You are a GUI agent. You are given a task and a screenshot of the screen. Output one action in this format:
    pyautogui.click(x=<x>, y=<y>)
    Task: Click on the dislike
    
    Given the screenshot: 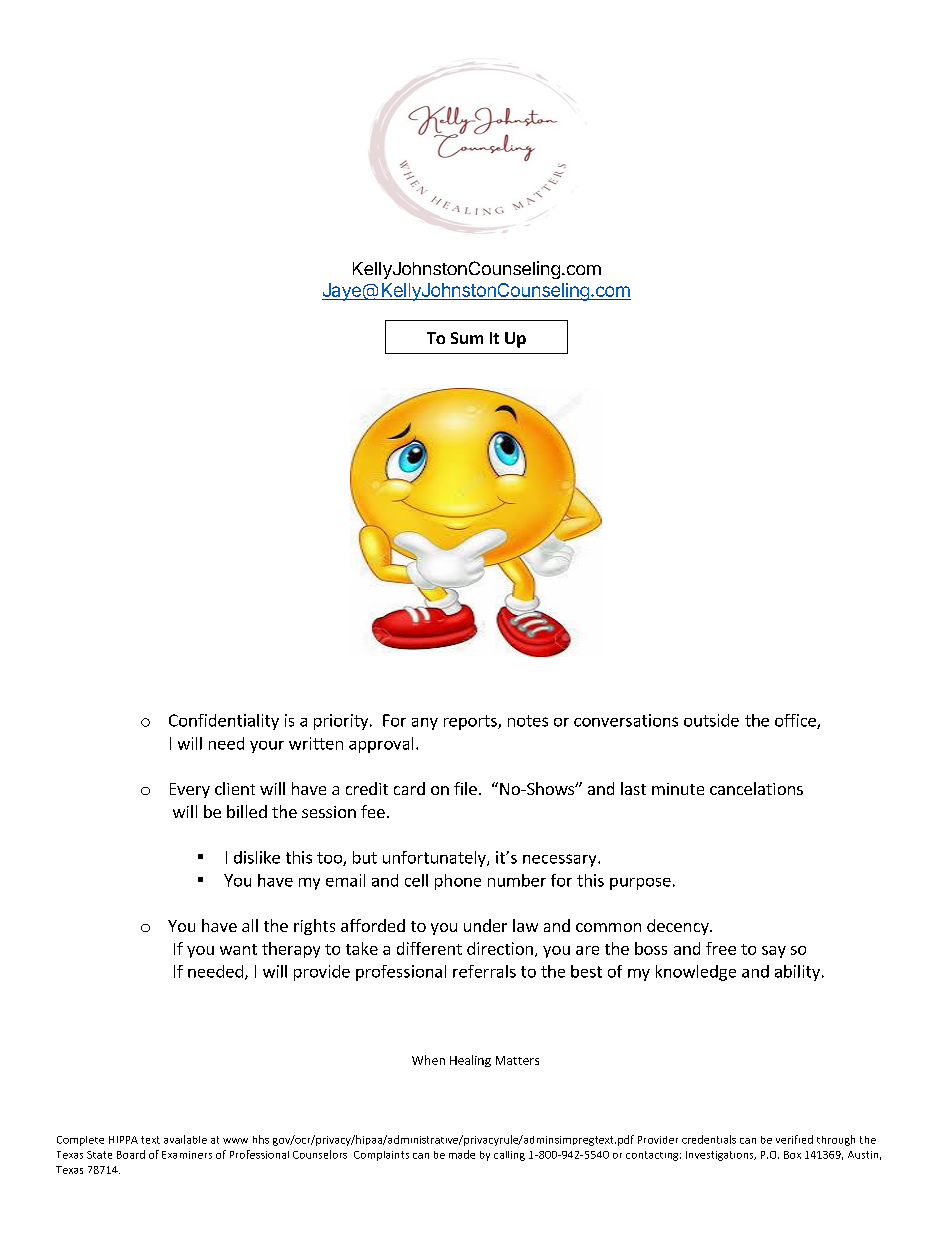 What is the action you would take?
    pyautogui.click(x=257, y=857)
